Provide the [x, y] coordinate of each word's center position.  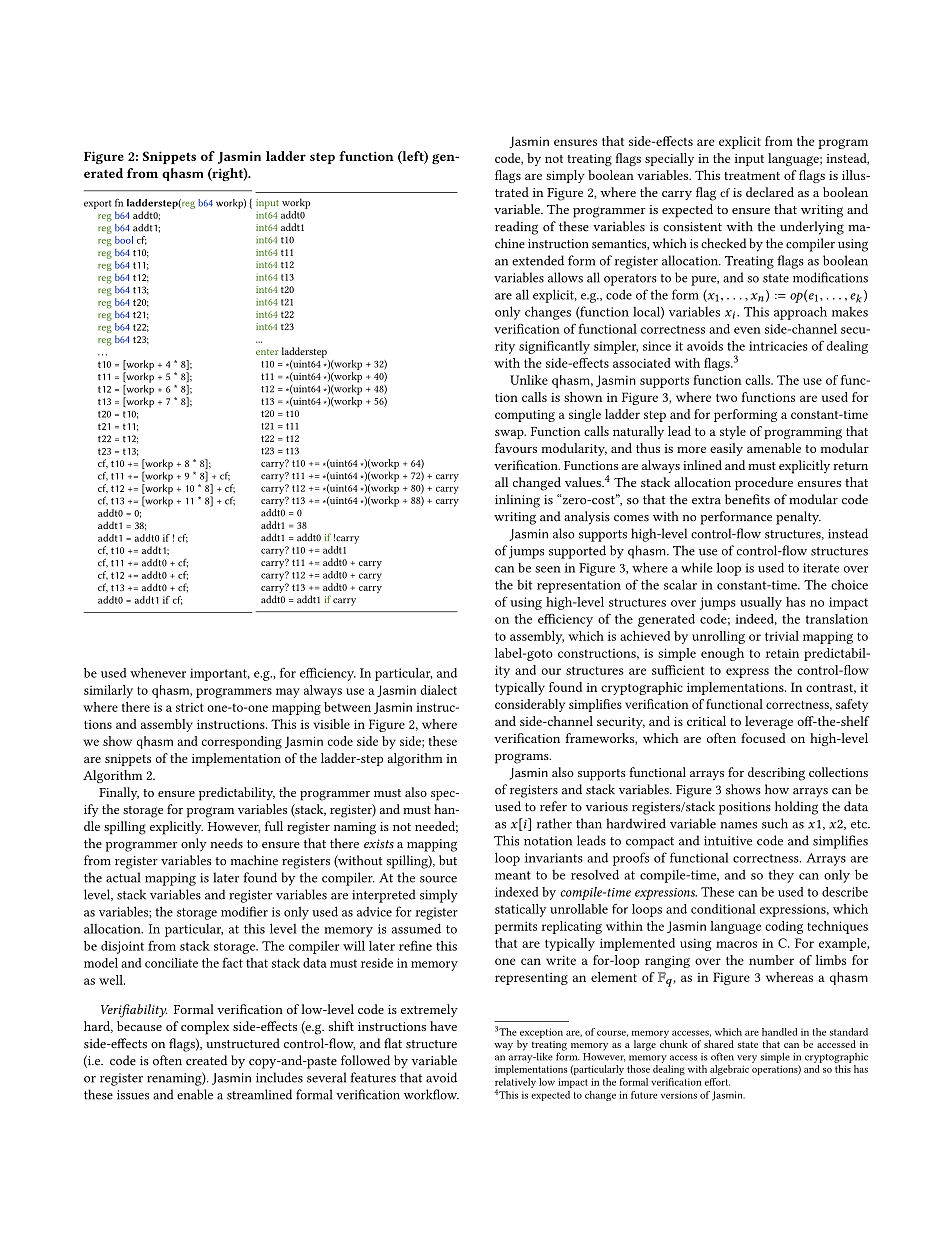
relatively [515, 1084]
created [206, 1060]
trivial [782, 636]
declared [770, 192]
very [747, 1059]
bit [524, 585]
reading [516, 228]
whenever [158, 673]
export [97, 204]
